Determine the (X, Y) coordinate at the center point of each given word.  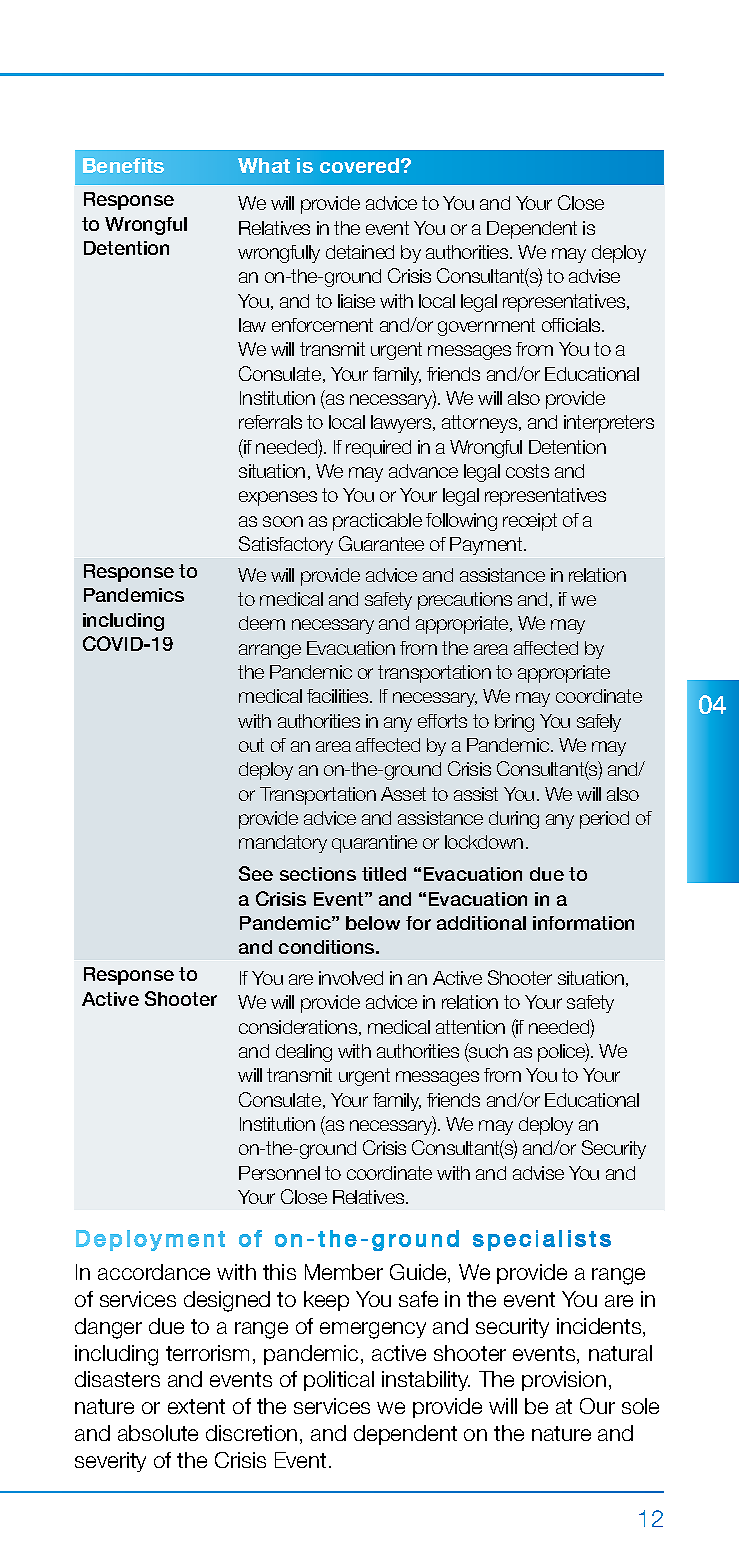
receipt (530, 522)
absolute (158, 1433)
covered (359, 165)
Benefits (123, 165)
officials (572, 325)
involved (351, 978)
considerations (299, 1028)
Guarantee (381, 543)
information (583, 923)
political (339, 1381)
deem (262, 623)
